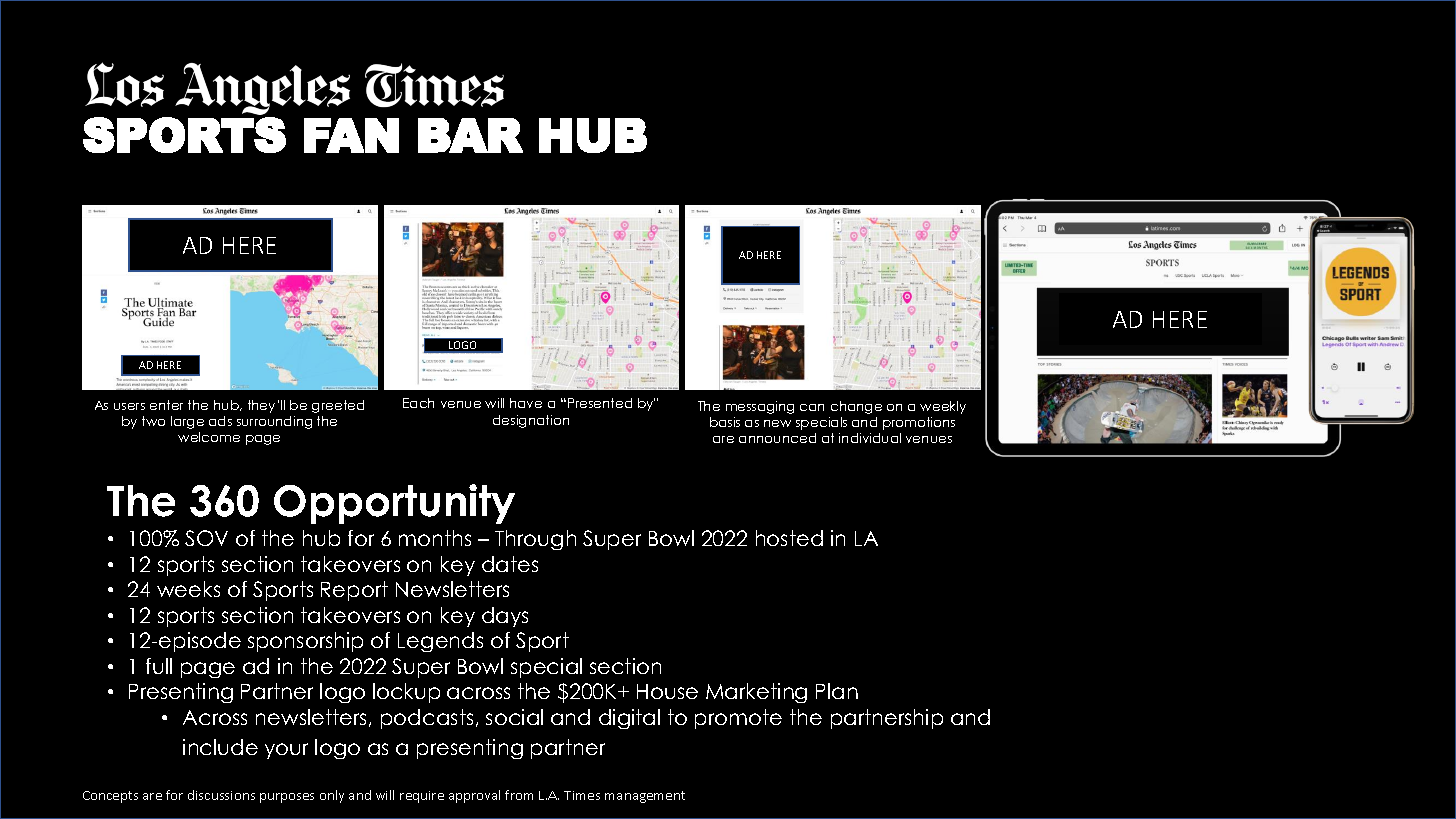  I want to click on promote, so click(738, 719).
